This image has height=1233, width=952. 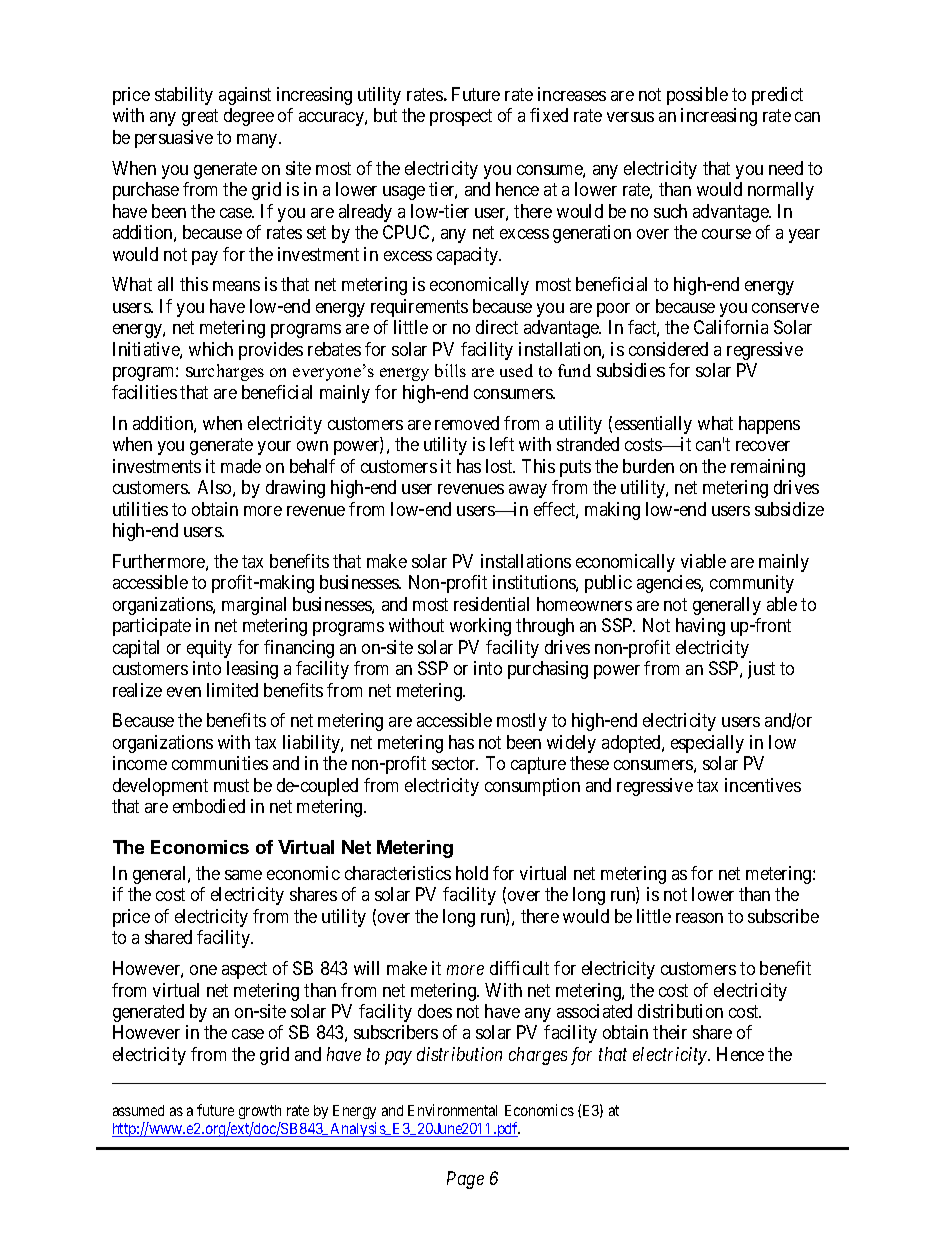 What do you see at coordinates (731, 327) in the image?
I see `California` at bounding box center [731, 327].
